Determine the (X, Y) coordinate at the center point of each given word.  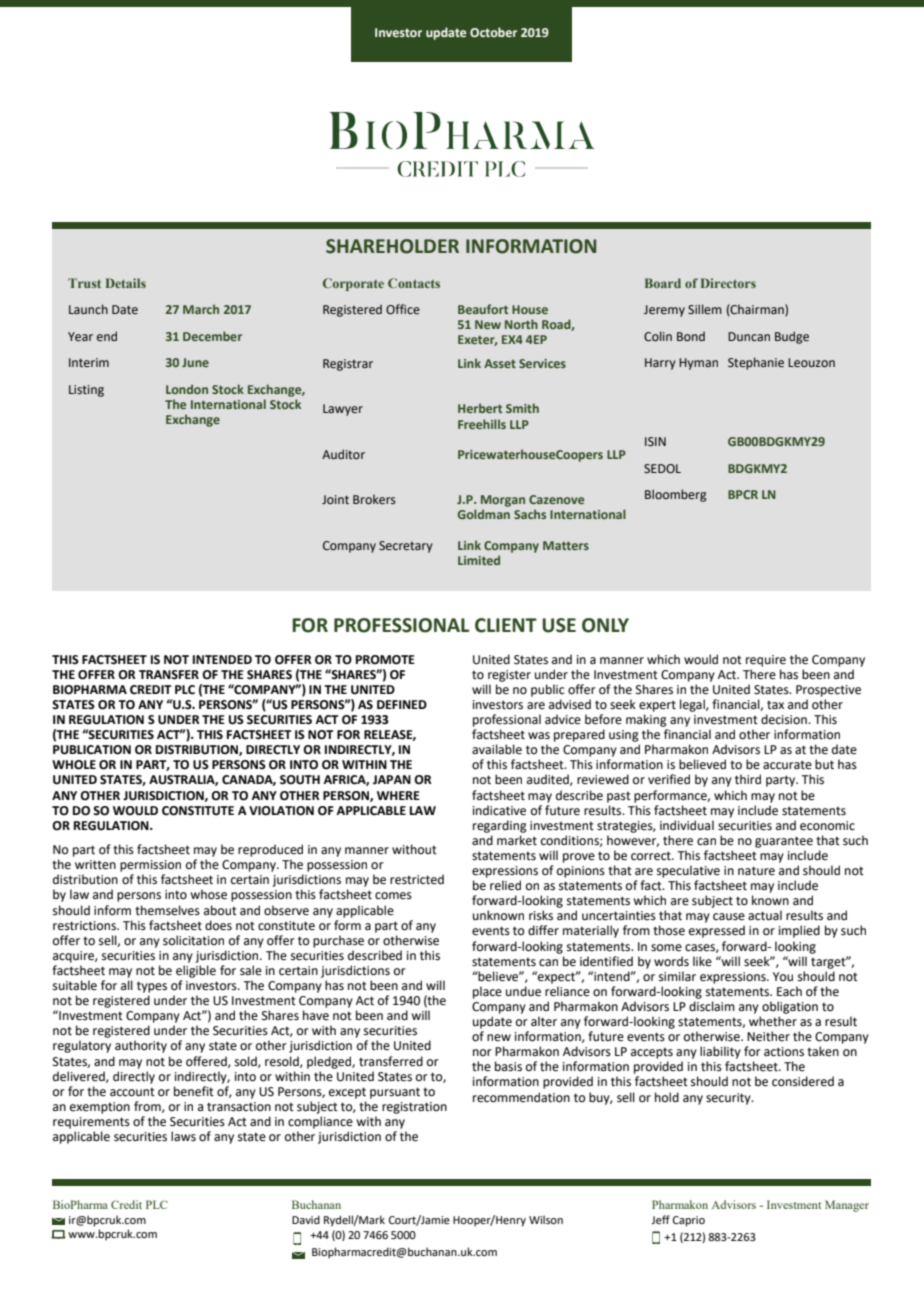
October (493, 32)
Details (126, 283)
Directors (728, 283)
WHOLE (74, 765)
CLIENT (506, 625)
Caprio (689, 1221)
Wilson (546, 1219)
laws (183, 1136)
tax (775, 705)
